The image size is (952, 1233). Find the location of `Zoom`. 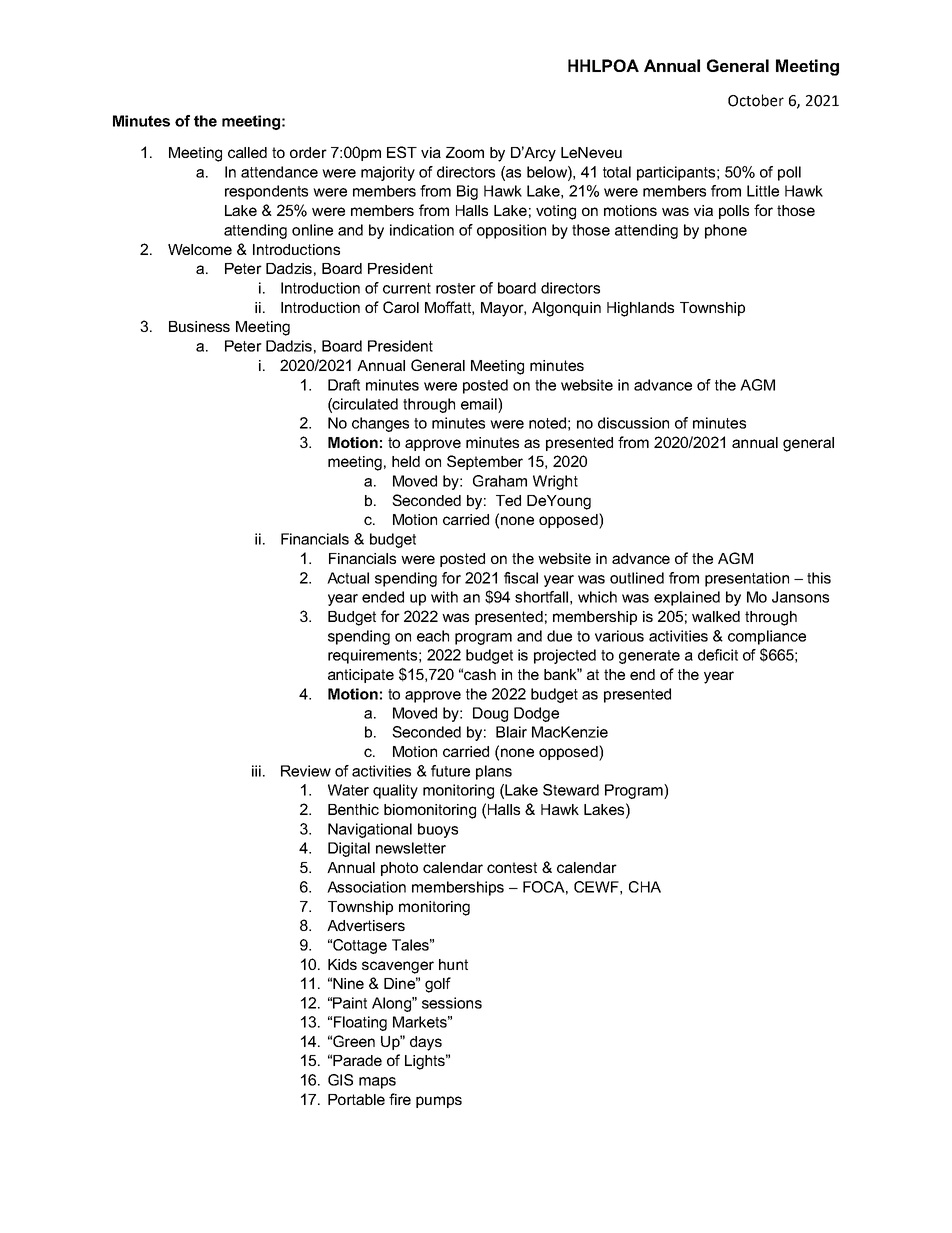

Zoom is located at coordinates (465, 152).
